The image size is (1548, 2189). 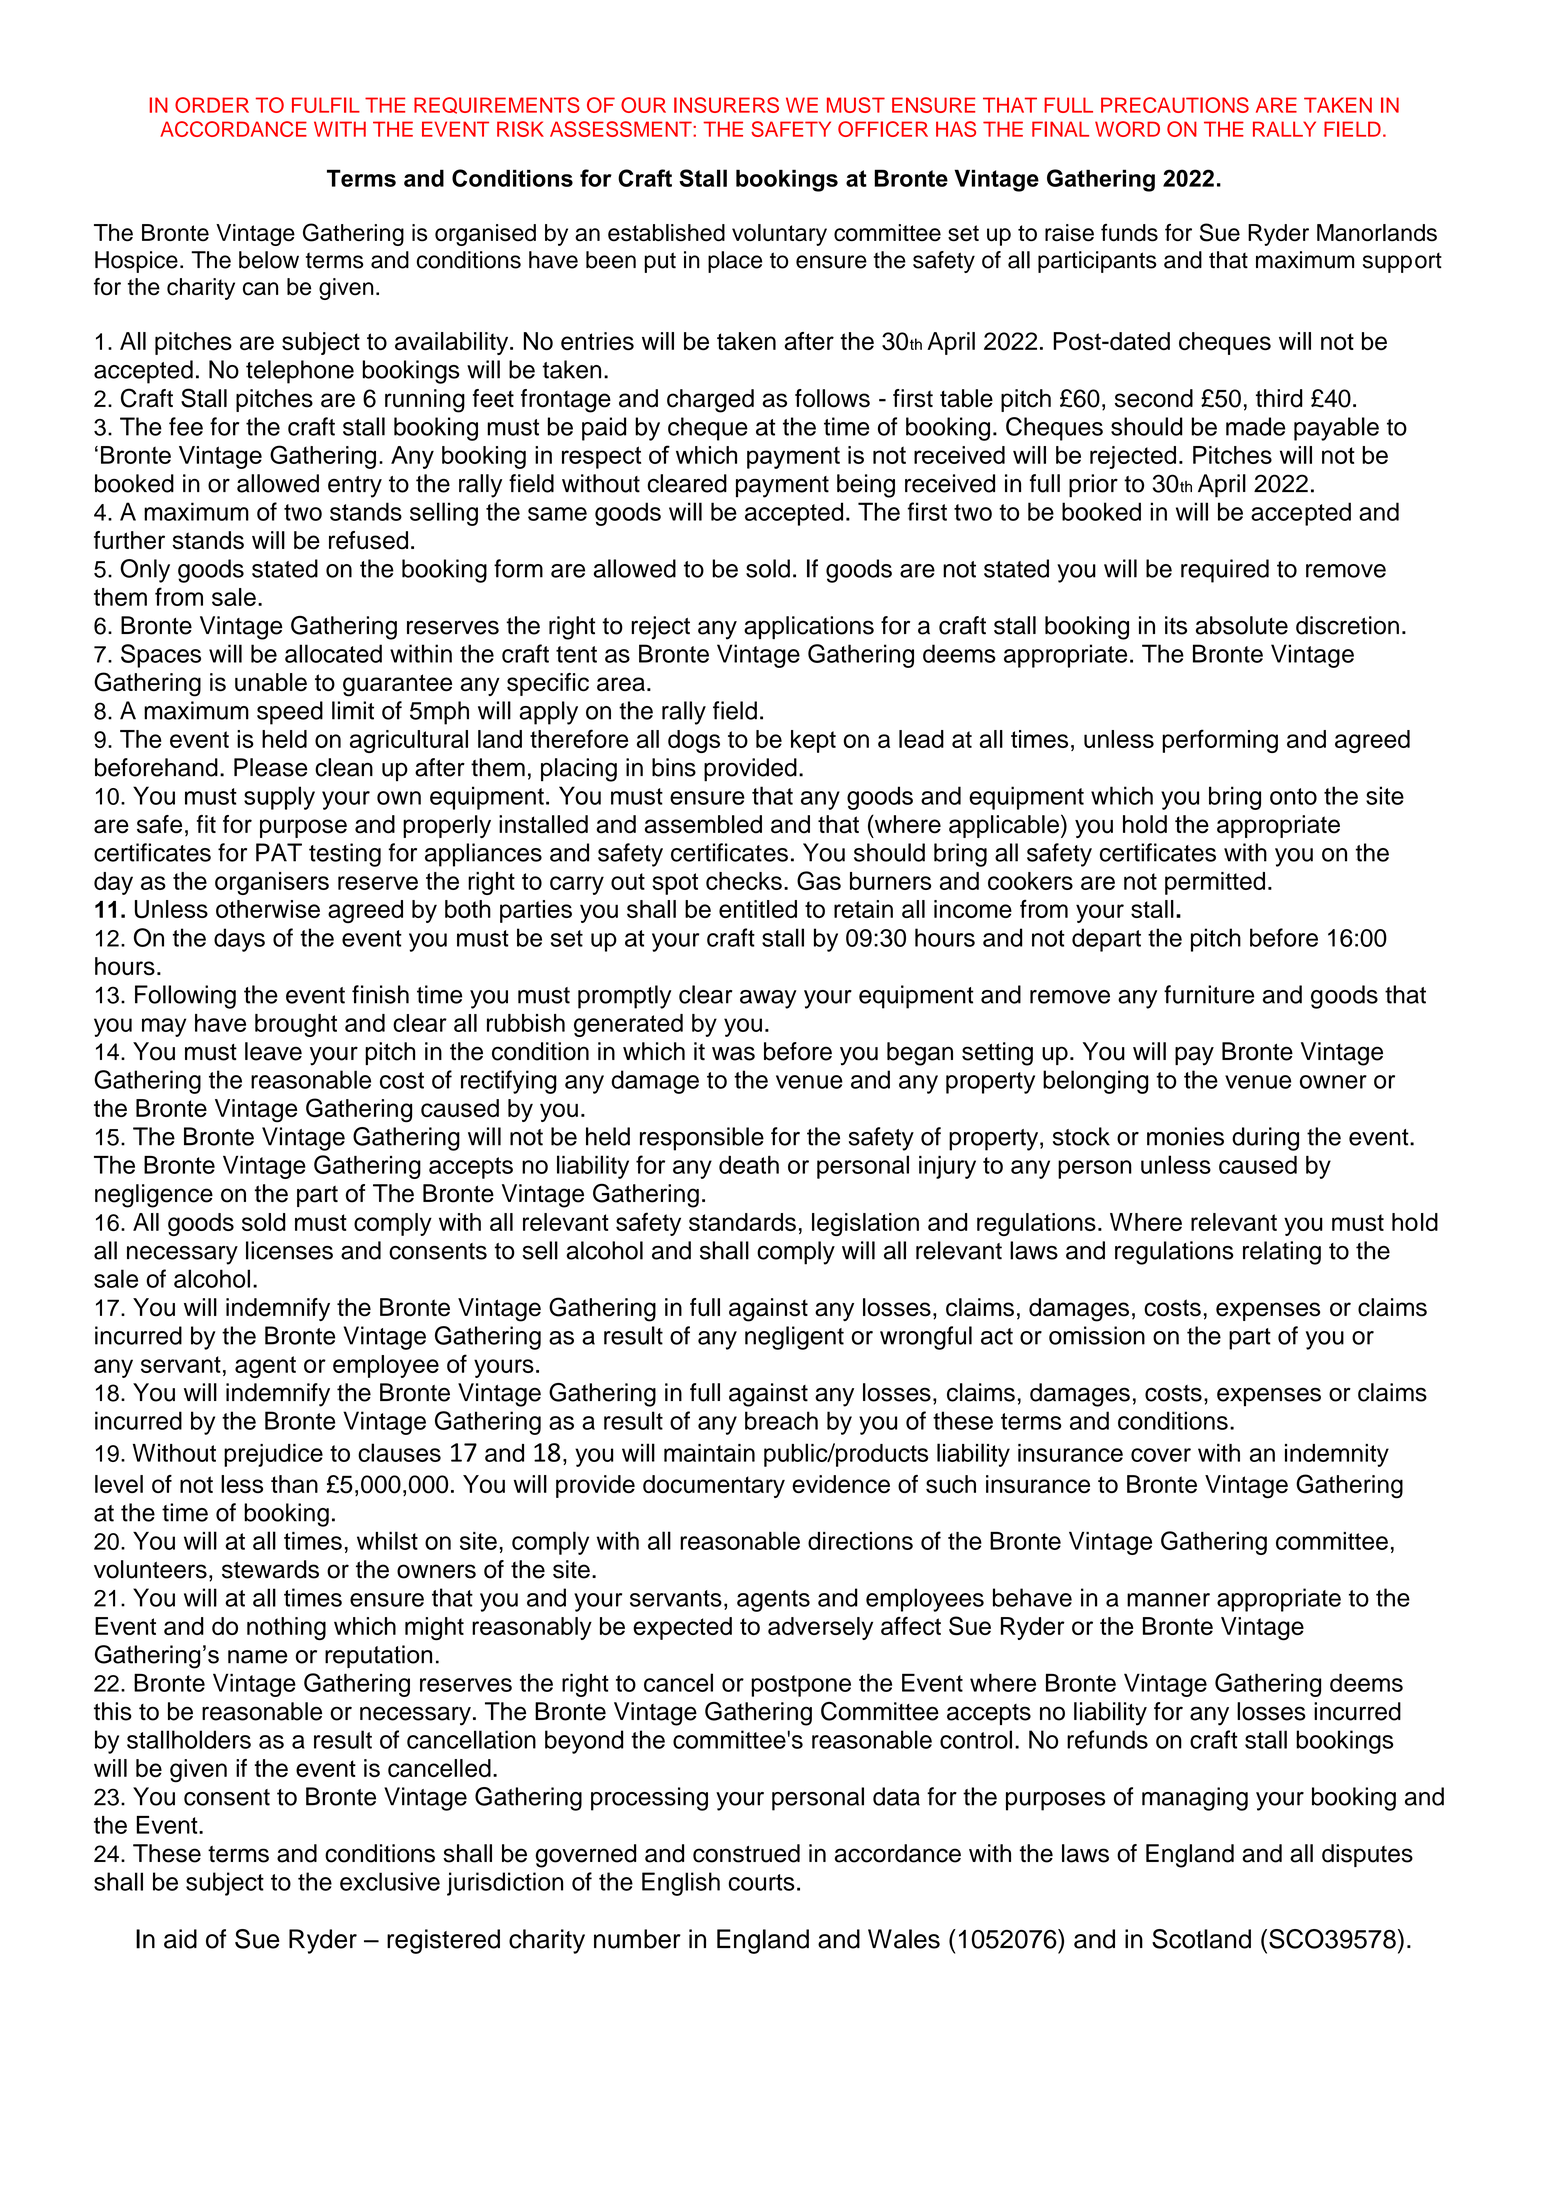 I want to click on INSURERS, so click(x=726, y=105).
